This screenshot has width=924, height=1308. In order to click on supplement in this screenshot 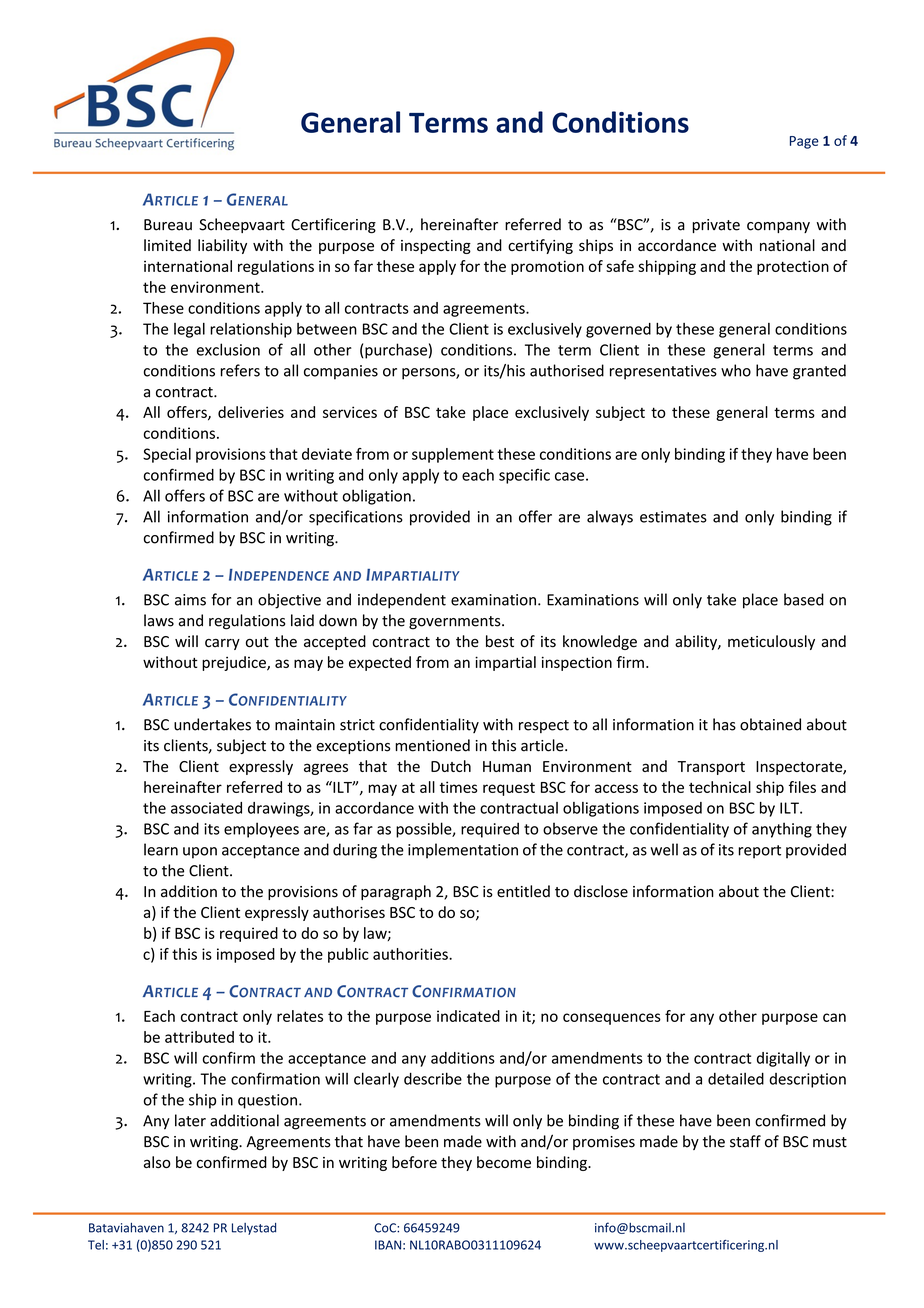, I will do `click(453, 455)`.
